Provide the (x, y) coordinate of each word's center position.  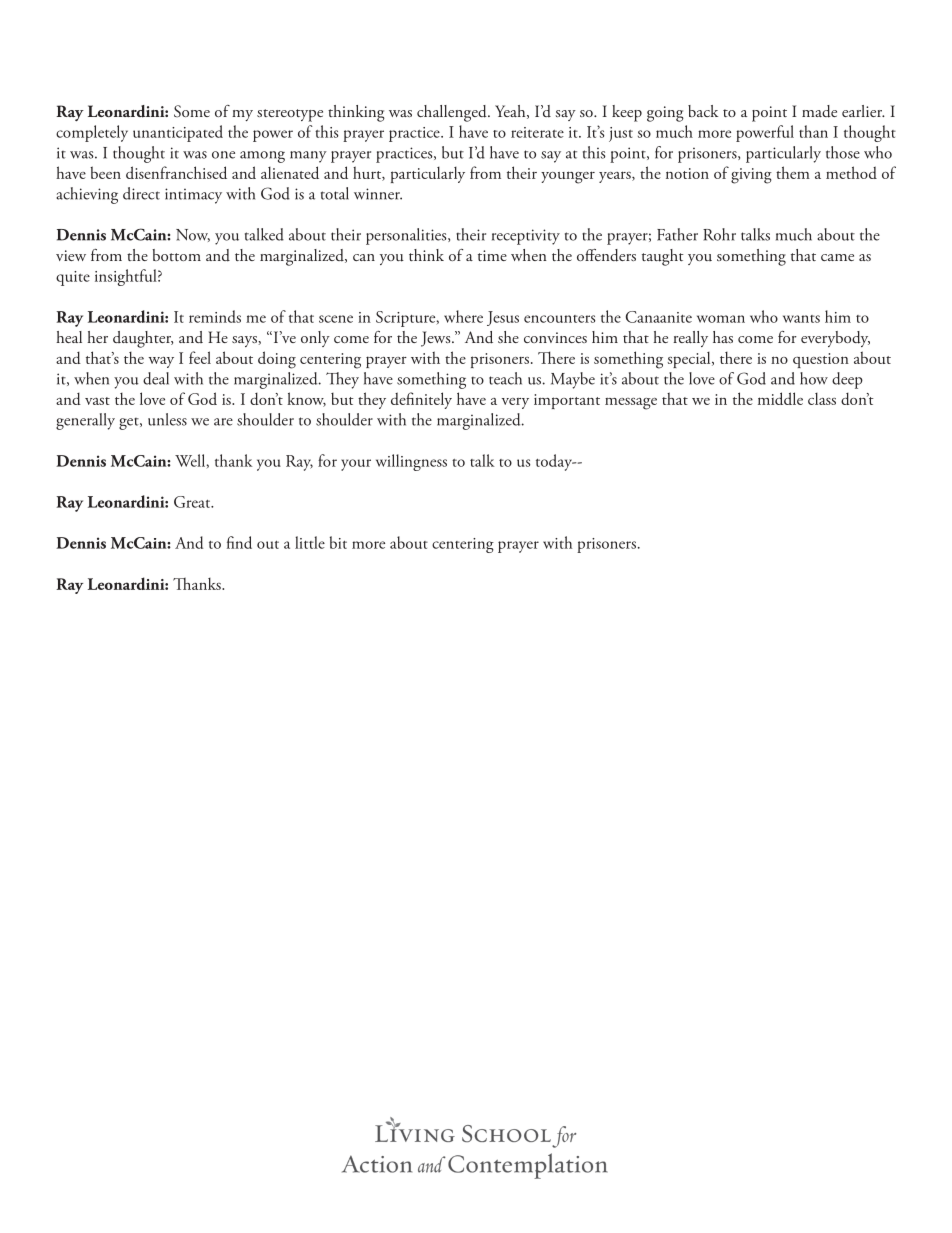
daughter (143, 339)
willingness (411, 462)
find (239, 542)
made (819, 111)
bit (338, 542)
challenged (453, 113)
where (463, 316)
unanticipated (178, 133)
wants (801, 319)
